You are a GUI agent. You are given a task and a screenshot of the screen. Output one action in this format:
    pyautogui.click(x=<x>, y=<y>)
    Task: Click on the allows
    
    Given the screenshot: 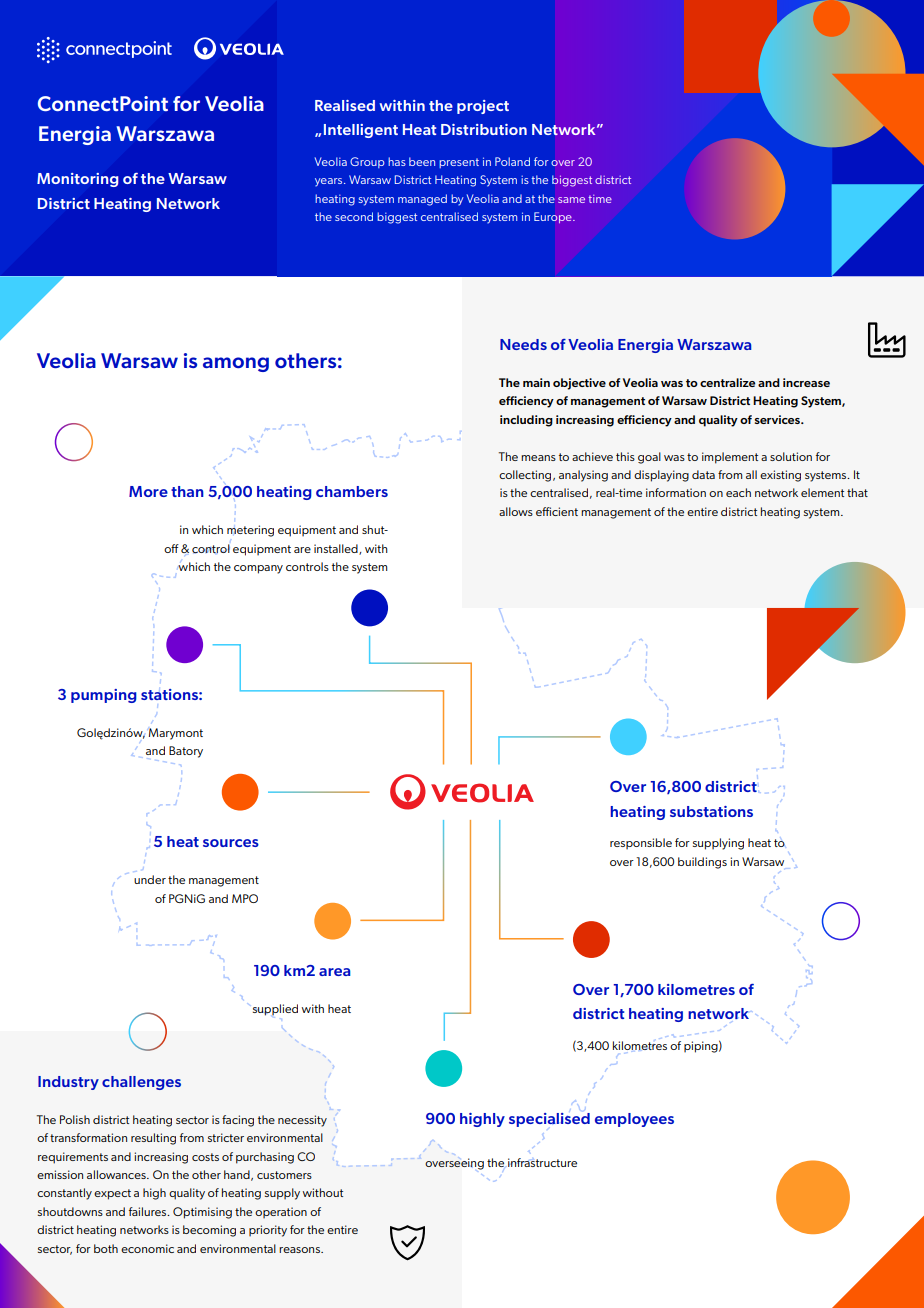 What is the action you would take?
    pyautogui.click(x=516, y=511)
